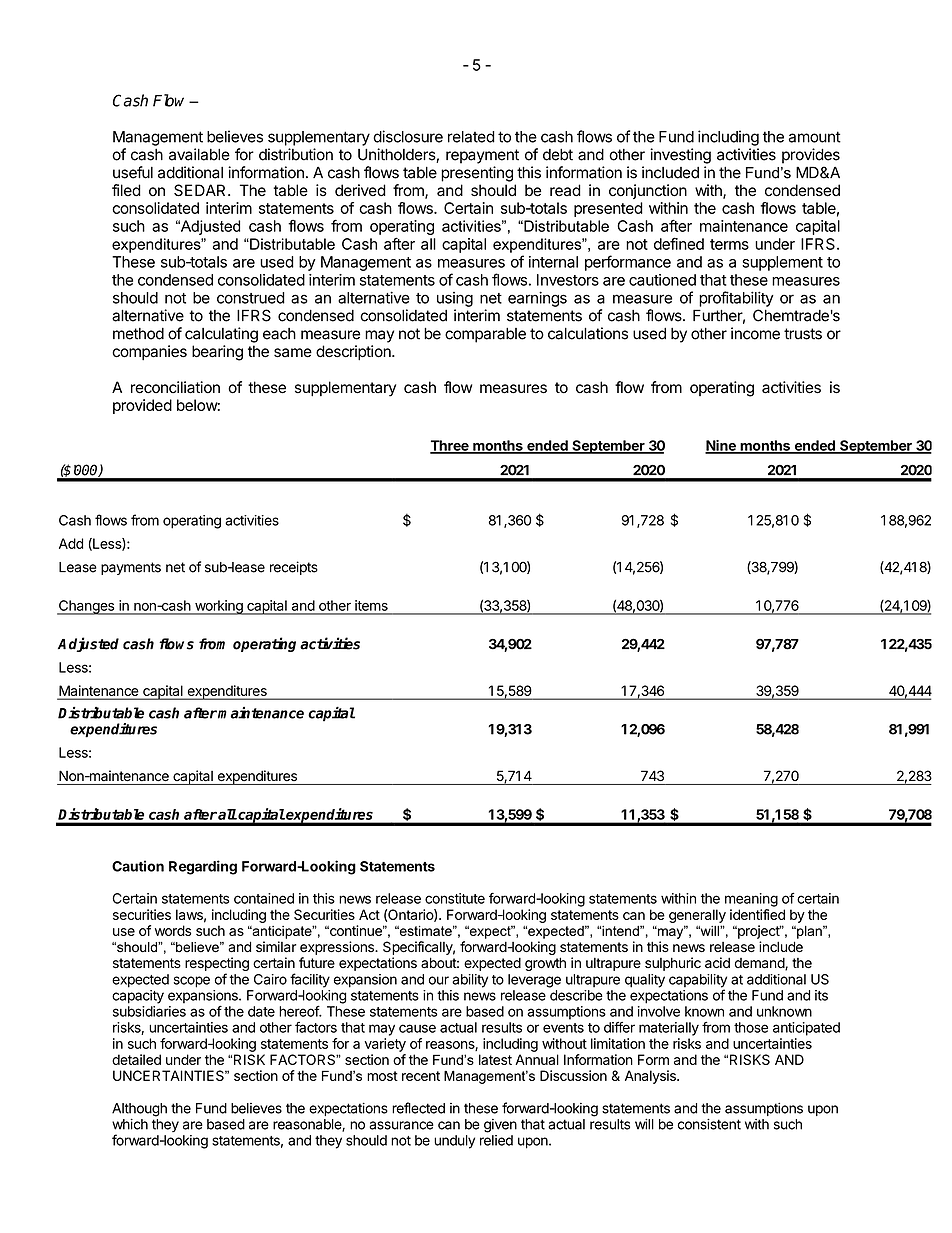 This screenshot has width=952, height=1233. I want to click on Regarding, so click(203, 867).
